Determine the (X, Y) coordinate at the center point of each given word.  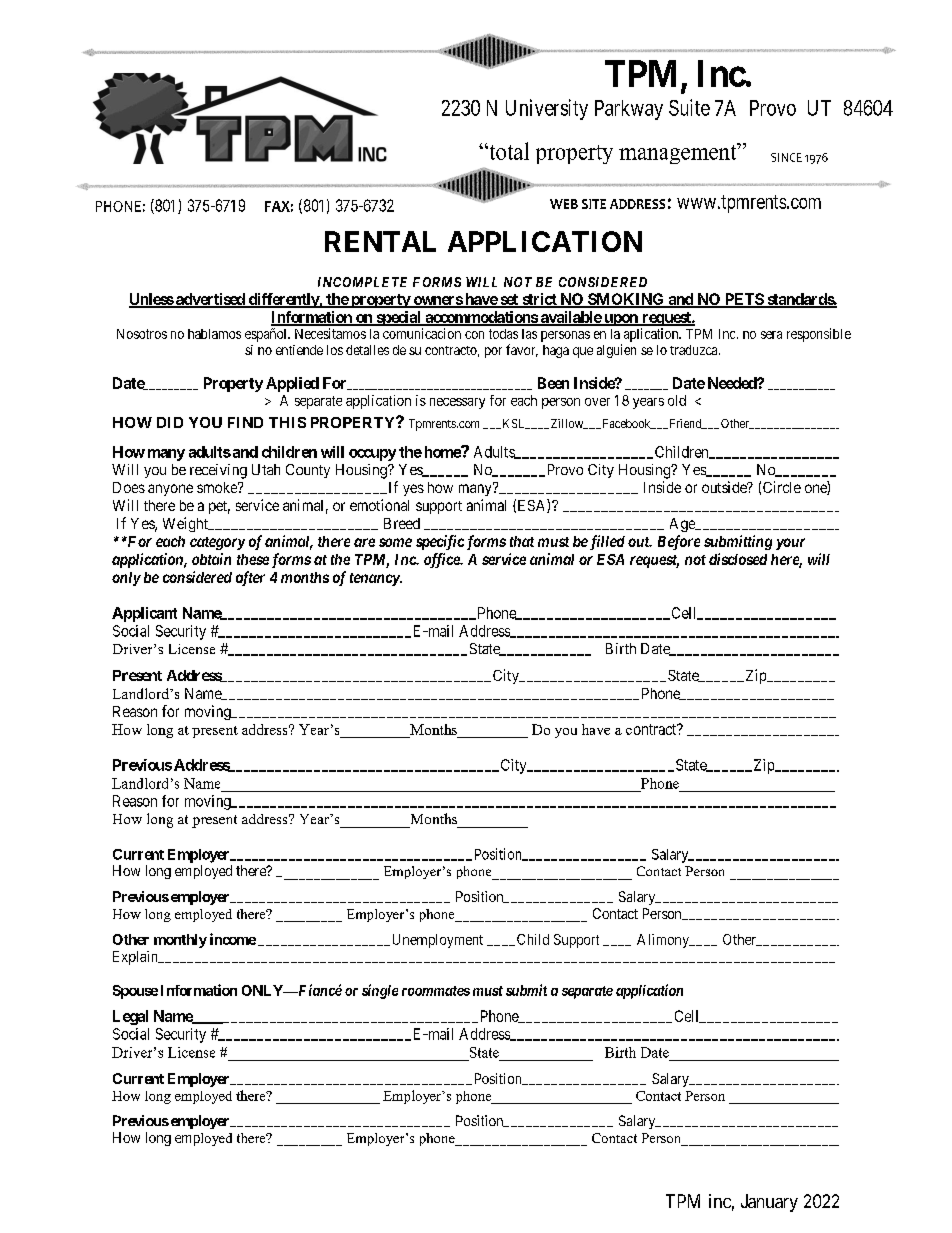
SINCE (786, 157)
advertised (210, 300)
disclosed (738, 559)
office (443, 560)
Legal (130, 1017)
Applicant (144, 614)
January (769, 1203)
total (508, 151)
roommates (436, 991)
